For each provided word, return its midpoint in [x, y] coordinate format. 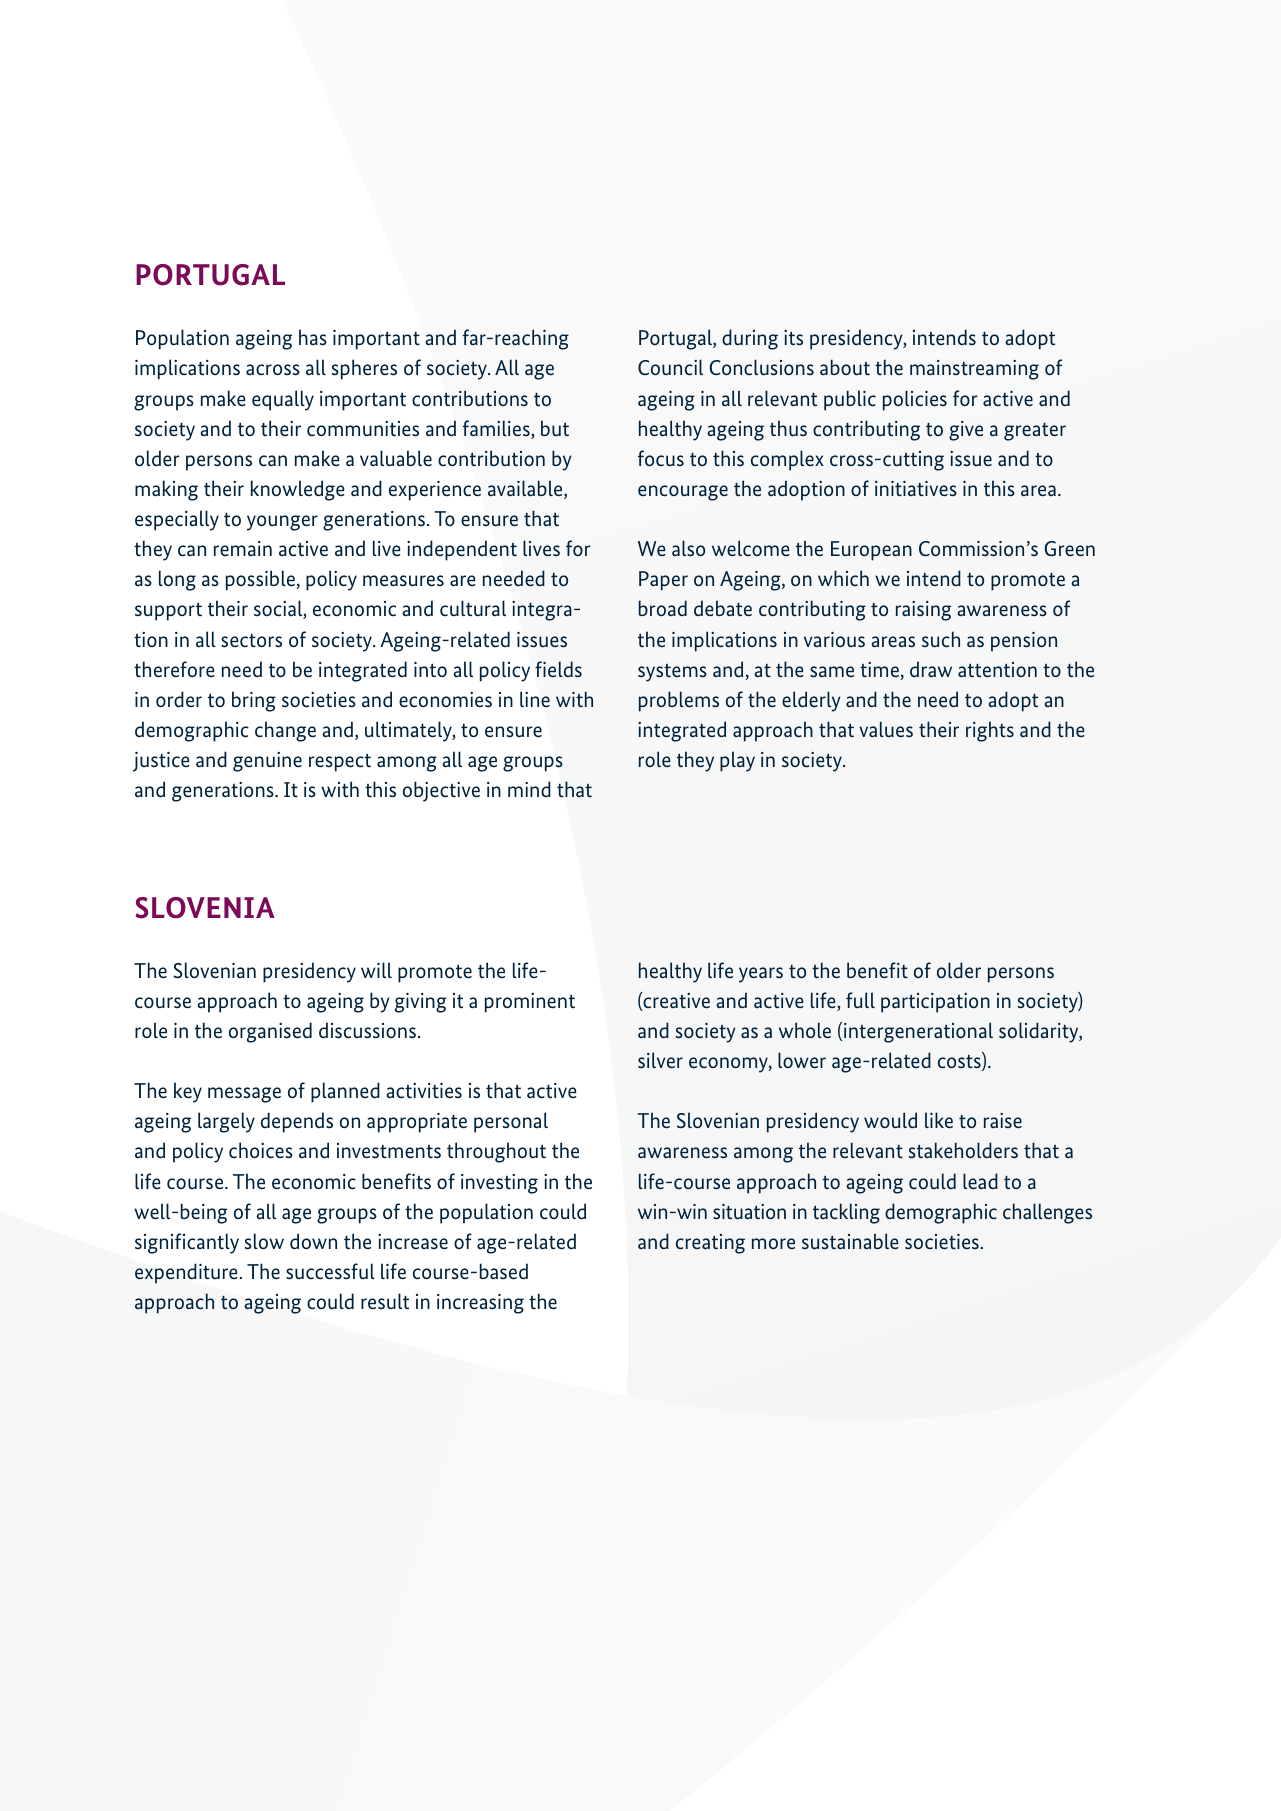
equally [283, 400]
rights [990, 731]
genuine [267, 762]
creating [710, 1244]
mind [529, 789]
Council [670, 367]
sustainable [850, 1241]
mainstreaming [974, 370]
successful [330, 1271]
